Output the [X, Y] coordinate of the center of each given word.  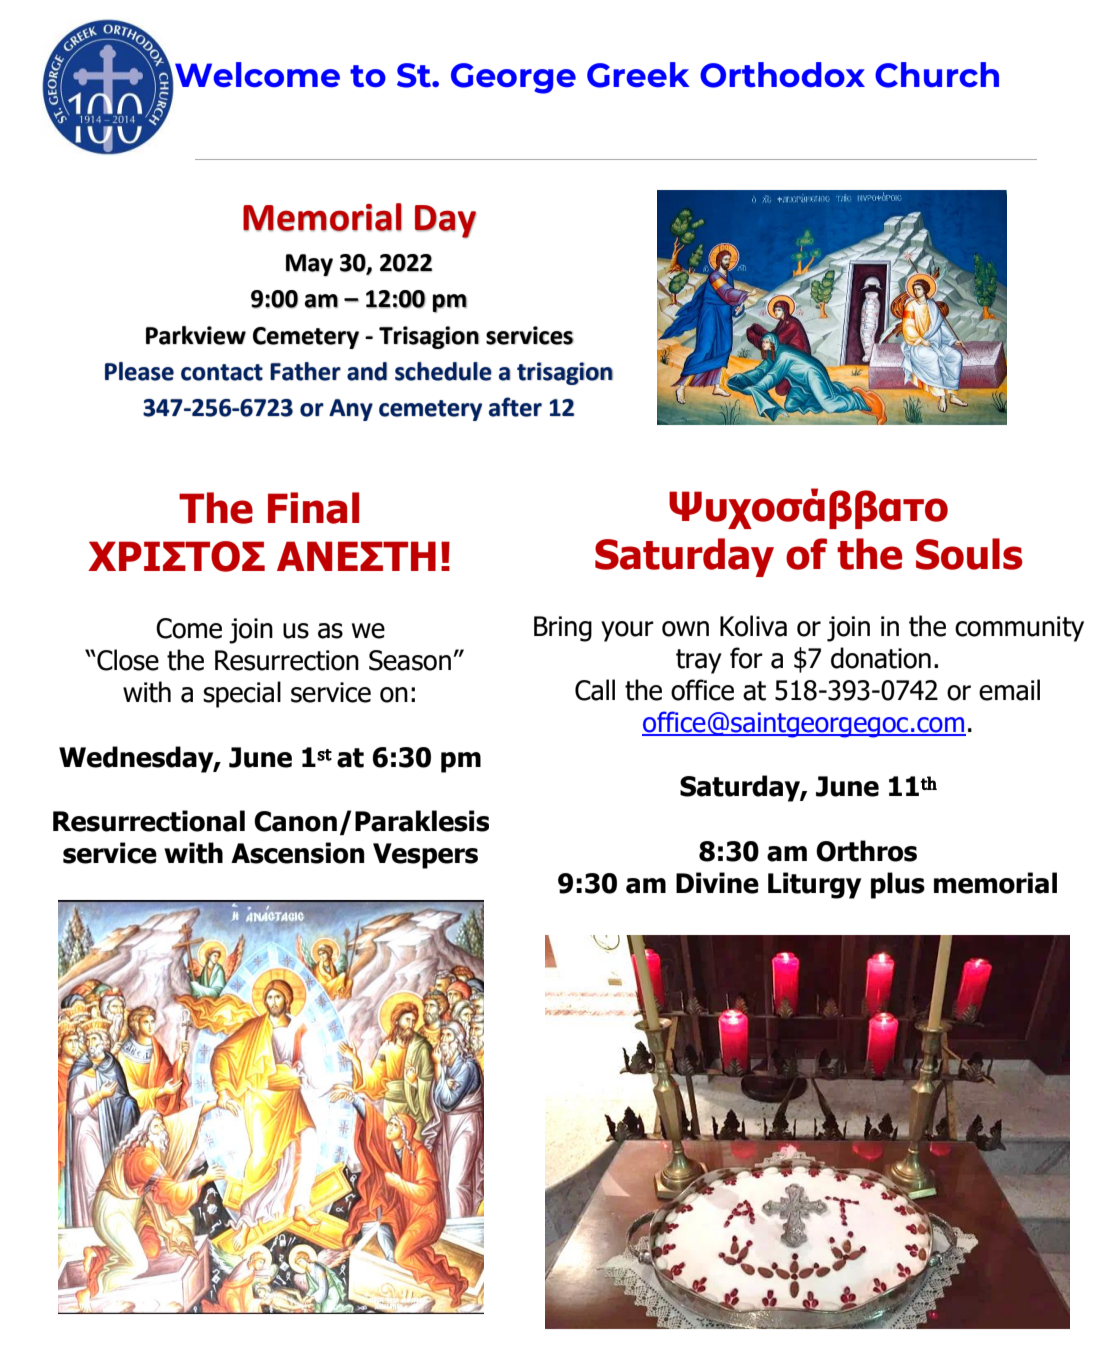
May [309, 265]
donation [881, 658]
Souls [969, 554]
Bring [563, 629]
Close [127, 660]
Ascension [297, 853]
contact [222, 372]
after [515, 407]
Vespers [425, 856]
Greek [638, 75]
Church [937, 75]
